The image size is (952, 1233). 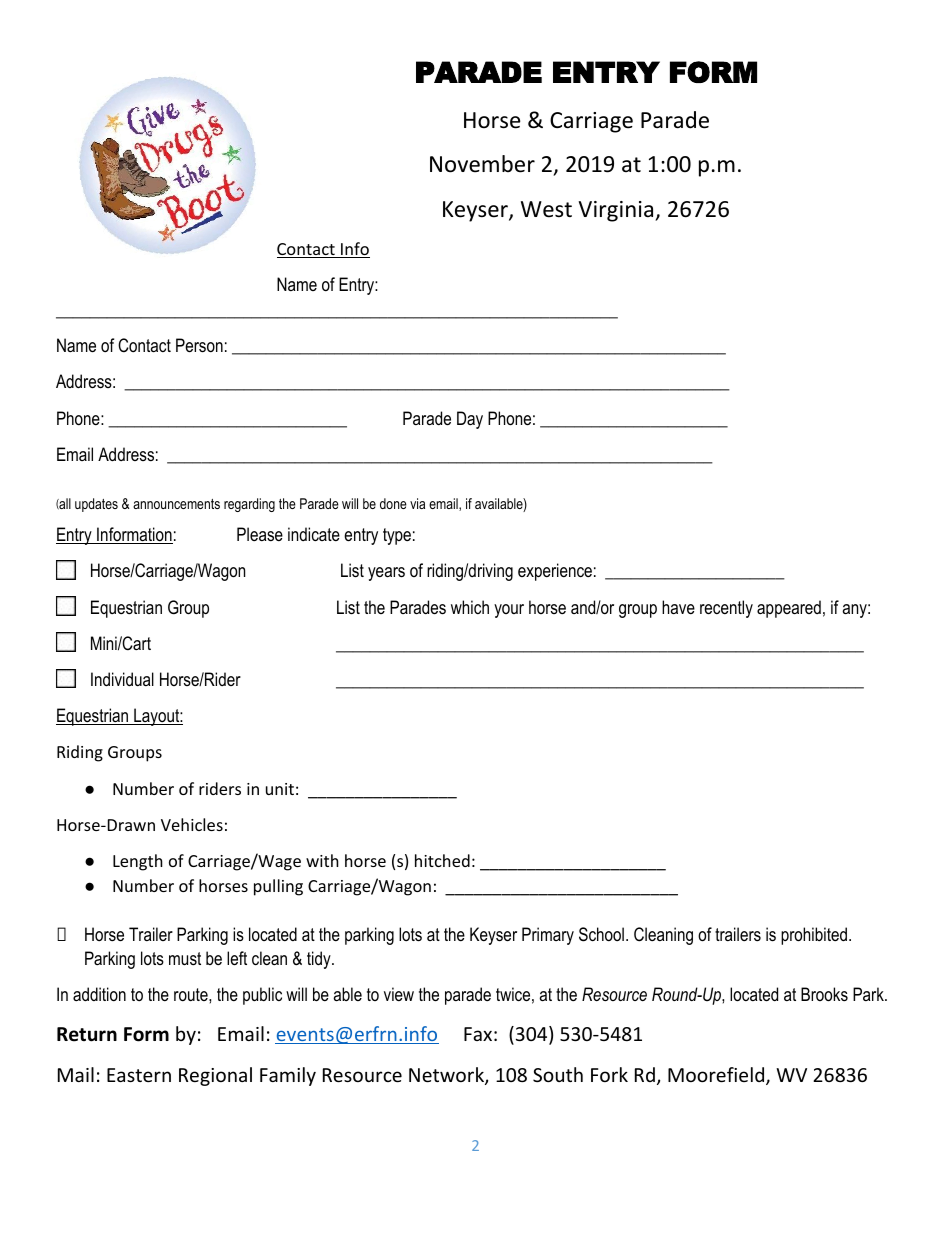 What do you see at coordinates (470, 607) in the screenshot?
I see `which` at bounding box center [470, 607].
